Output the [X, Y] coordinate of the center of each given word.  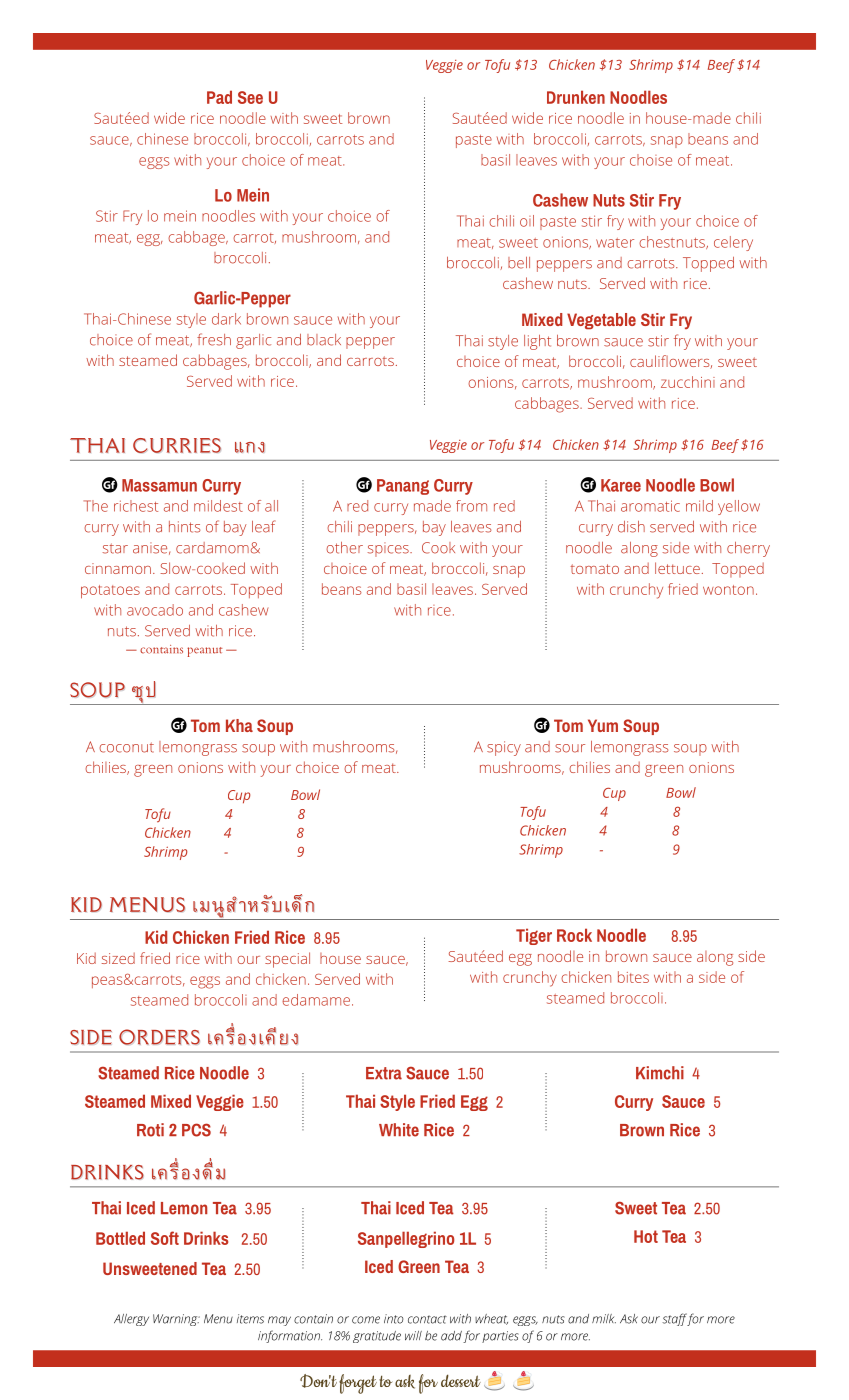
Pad [219, 97]
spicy [504, 748]
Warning [176, 1320]
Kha [239, 725]
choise [651, 160]
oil [527, 221]
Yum [603, 725]
